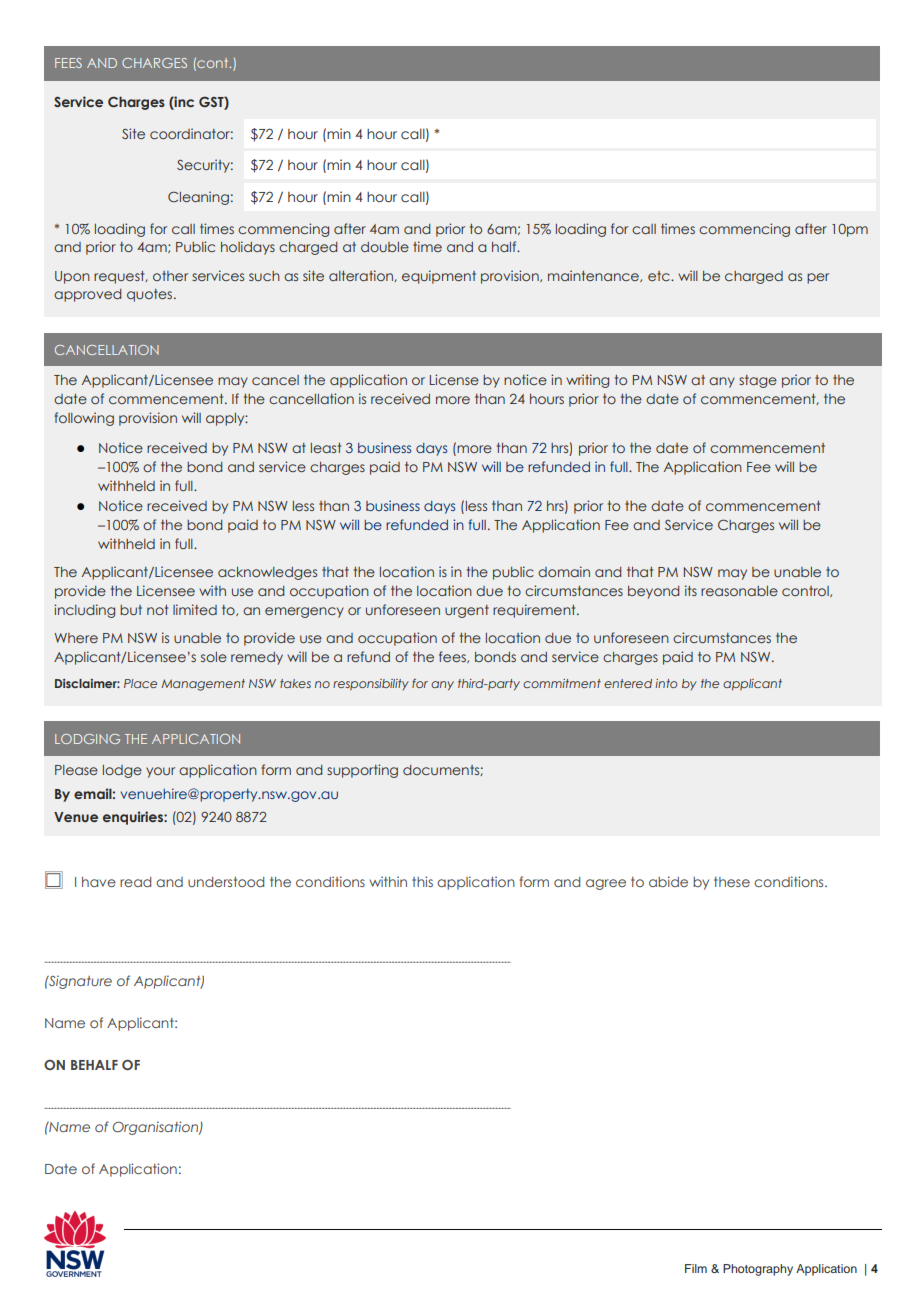  Describe the element at coordinates (84, 419) in the screenshot. I see `following` at that location.
